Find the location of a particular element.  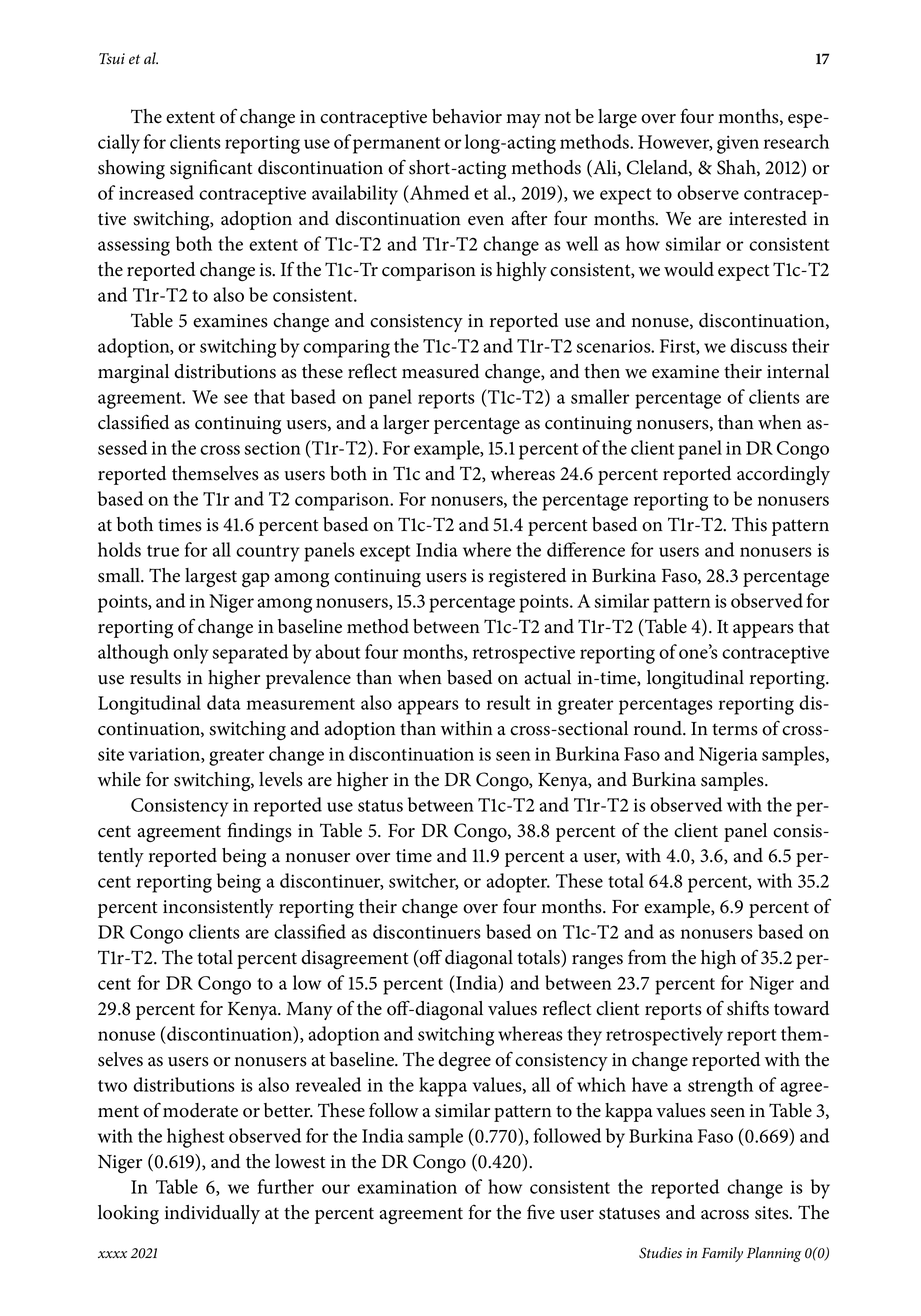

true is located at coordinates (163, 551).
